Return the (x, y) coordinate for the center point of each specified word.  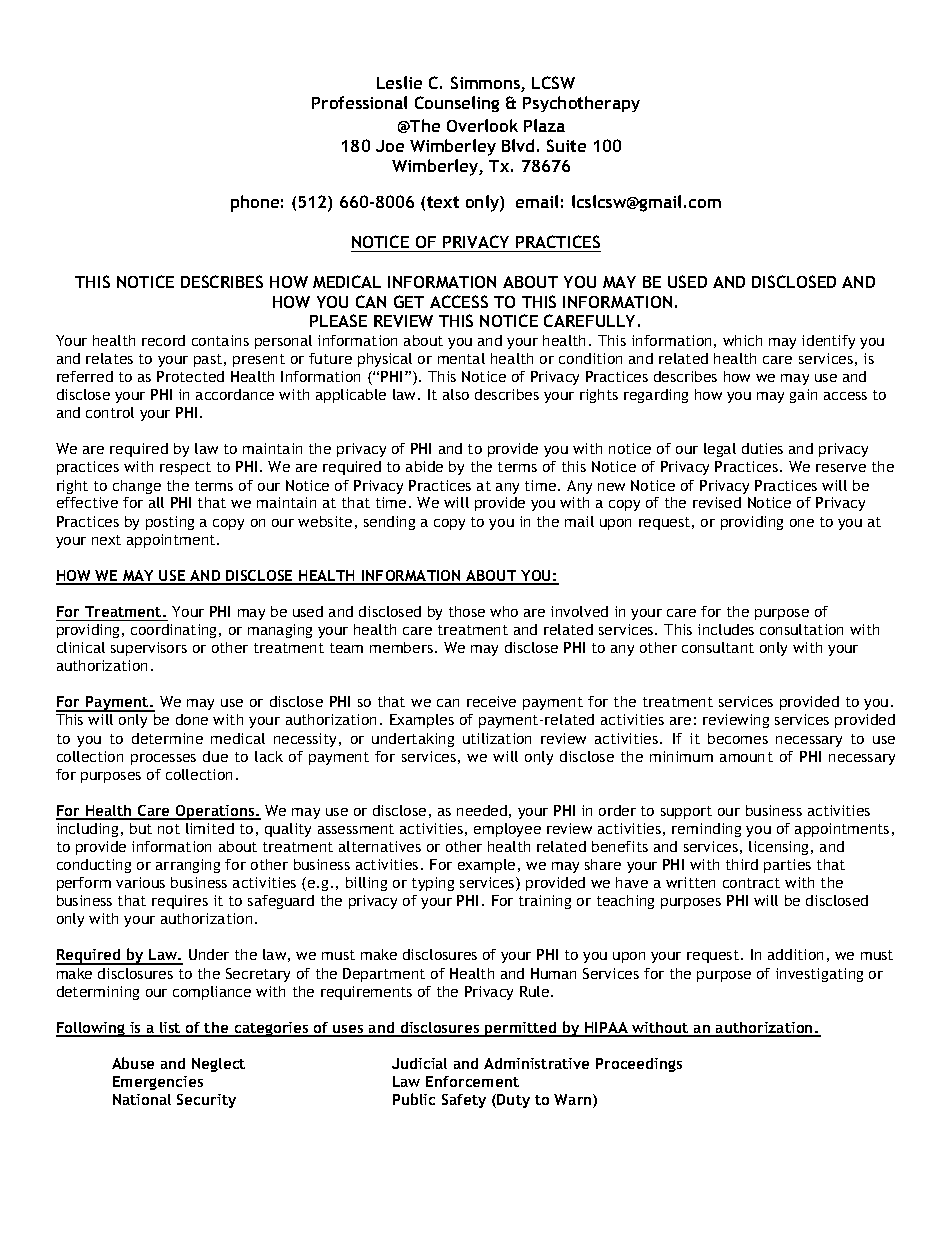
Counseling (457, 104)
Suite (566, 145)
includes (726, 629)
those (467, 611)
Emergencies (158, 1083)
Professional (359, 102)
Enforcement (472, 1081)
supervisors (149, 649)
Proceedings (639, 1065)
